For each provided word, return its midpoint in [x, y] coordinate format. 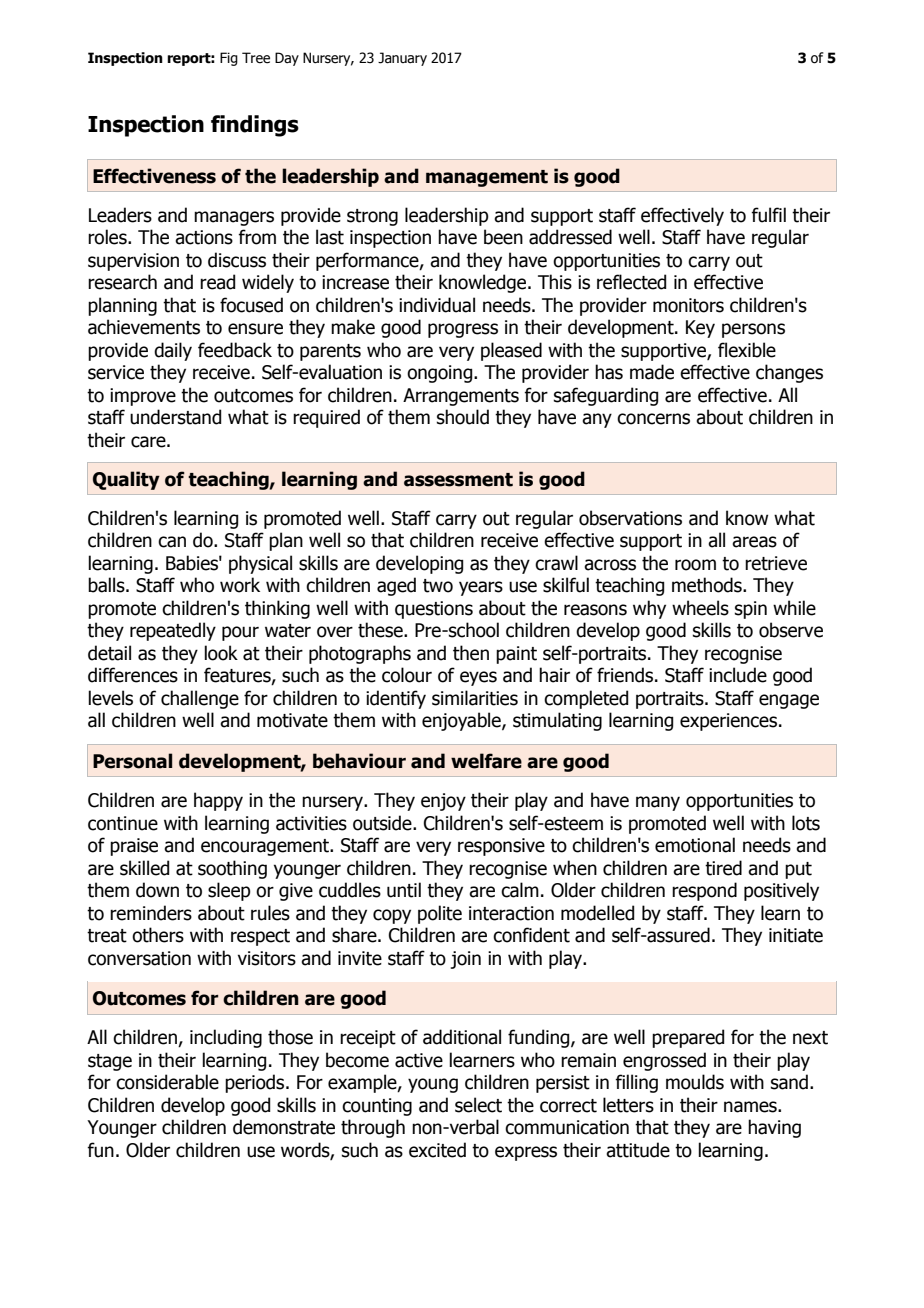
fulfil [768, 215]
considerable [167, 1082]
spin [751, 610]
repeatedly [173, 631]
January [402, 59]
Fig [229, 59]
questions [434, 610]
